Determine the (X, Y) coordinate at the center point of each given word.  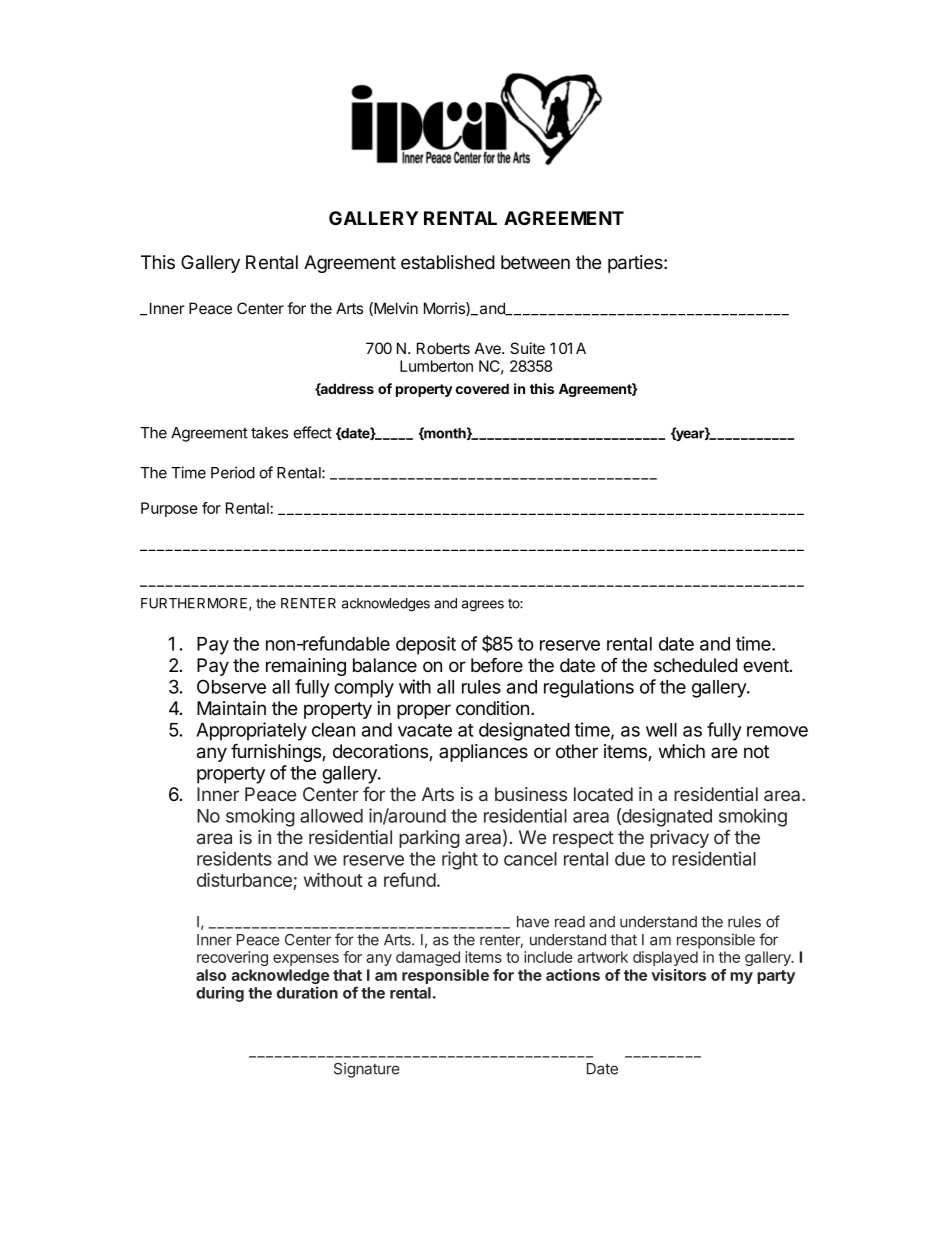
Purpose (169, 509)
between (535, 262)
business (531, 794)
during (220, 994)
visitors (678, 975)
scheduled (696, 665)
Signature (367, 1070)
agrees (483, 606)
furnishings (277, 752)
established (448, 262)
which (682, 751)
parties (636, 264)
